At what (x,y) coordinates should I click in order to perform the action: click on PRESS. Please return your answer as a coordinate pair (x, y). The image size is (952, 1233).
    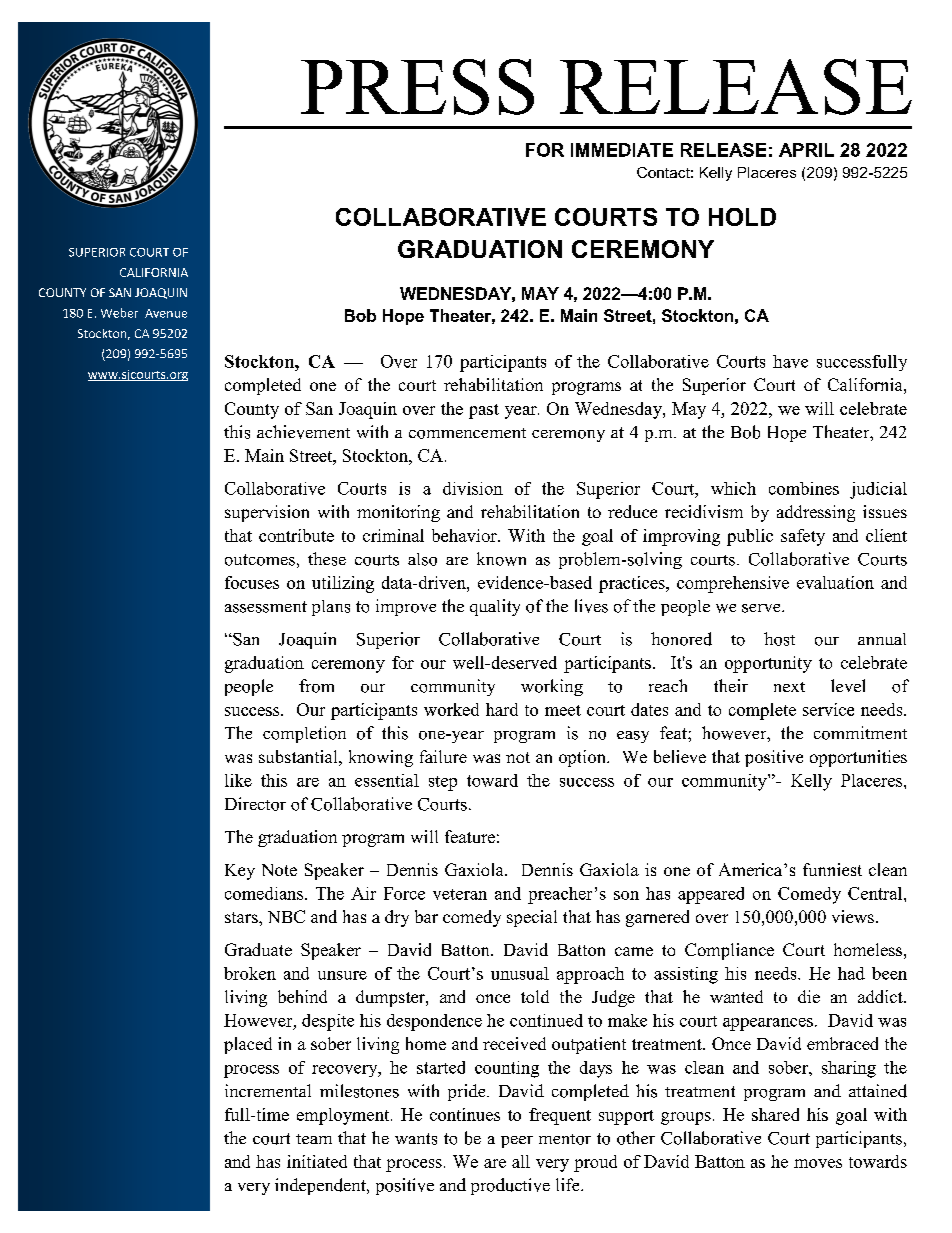
    Looking at the image, I should click on (417, 87).
